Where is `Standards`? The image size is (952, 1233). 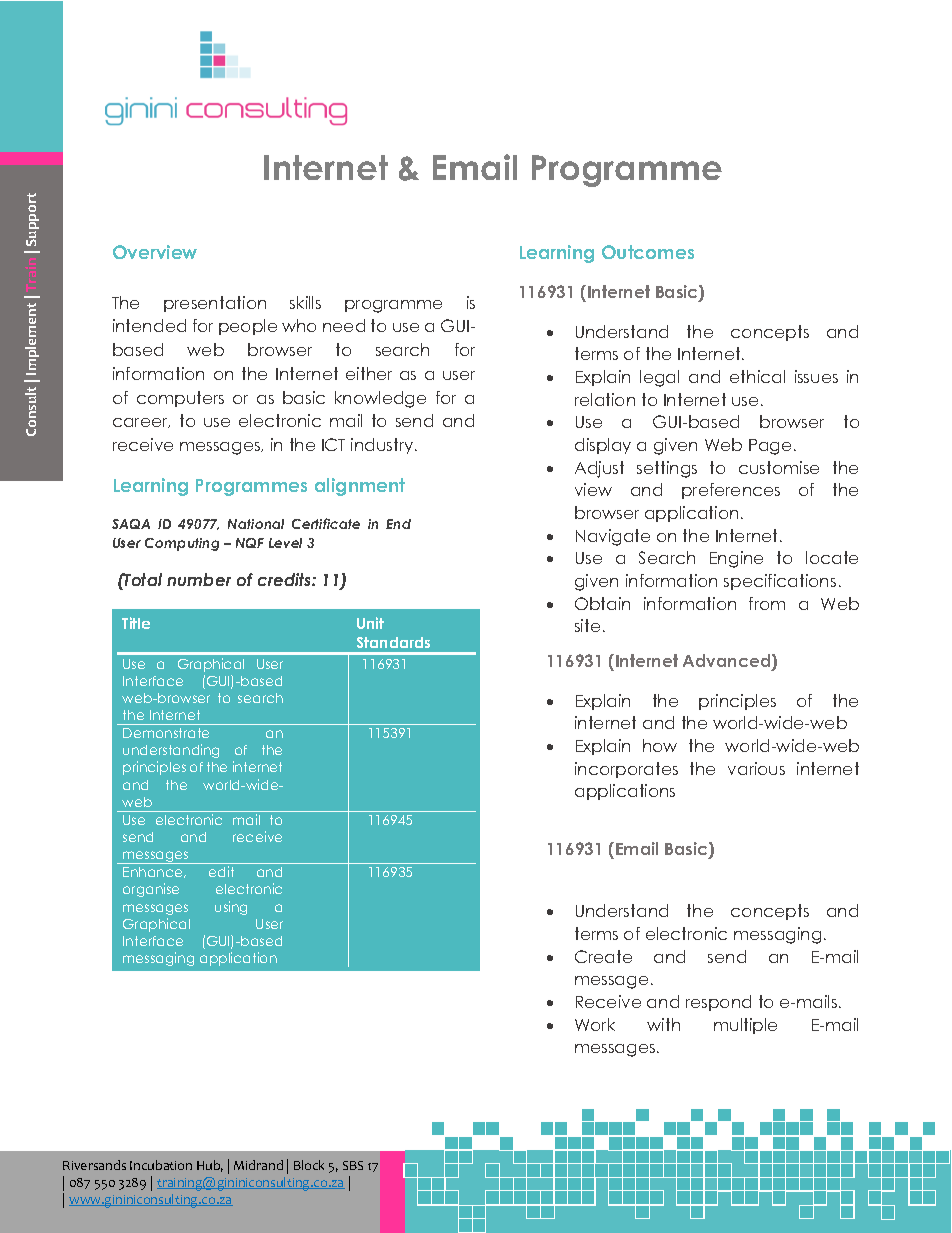 Standards is located at coordinates (393, 642).
